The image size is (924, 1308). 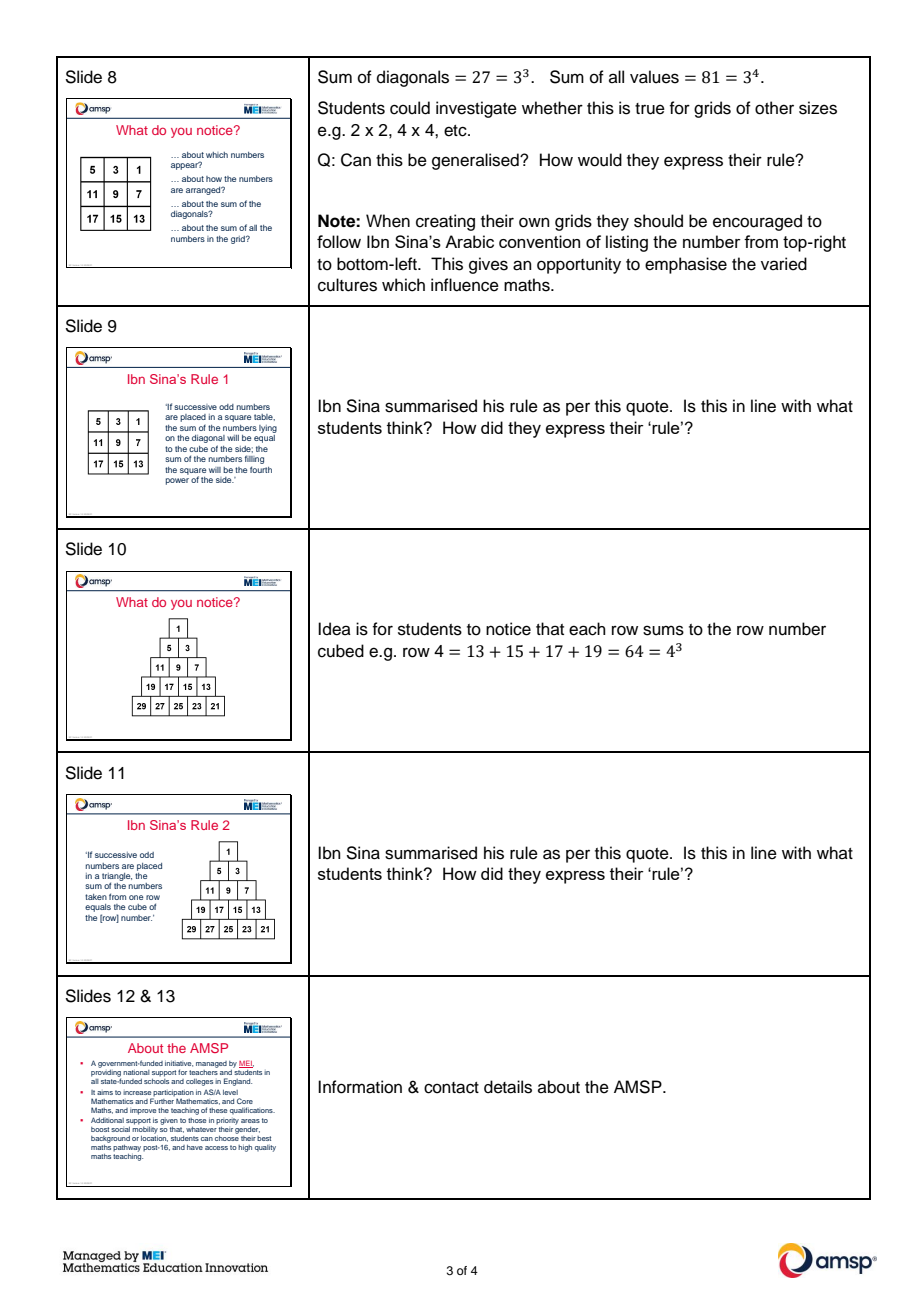 What do you see at coordinates (410, 108) in the page?
I see `could` at bounding box center [410, 108].
